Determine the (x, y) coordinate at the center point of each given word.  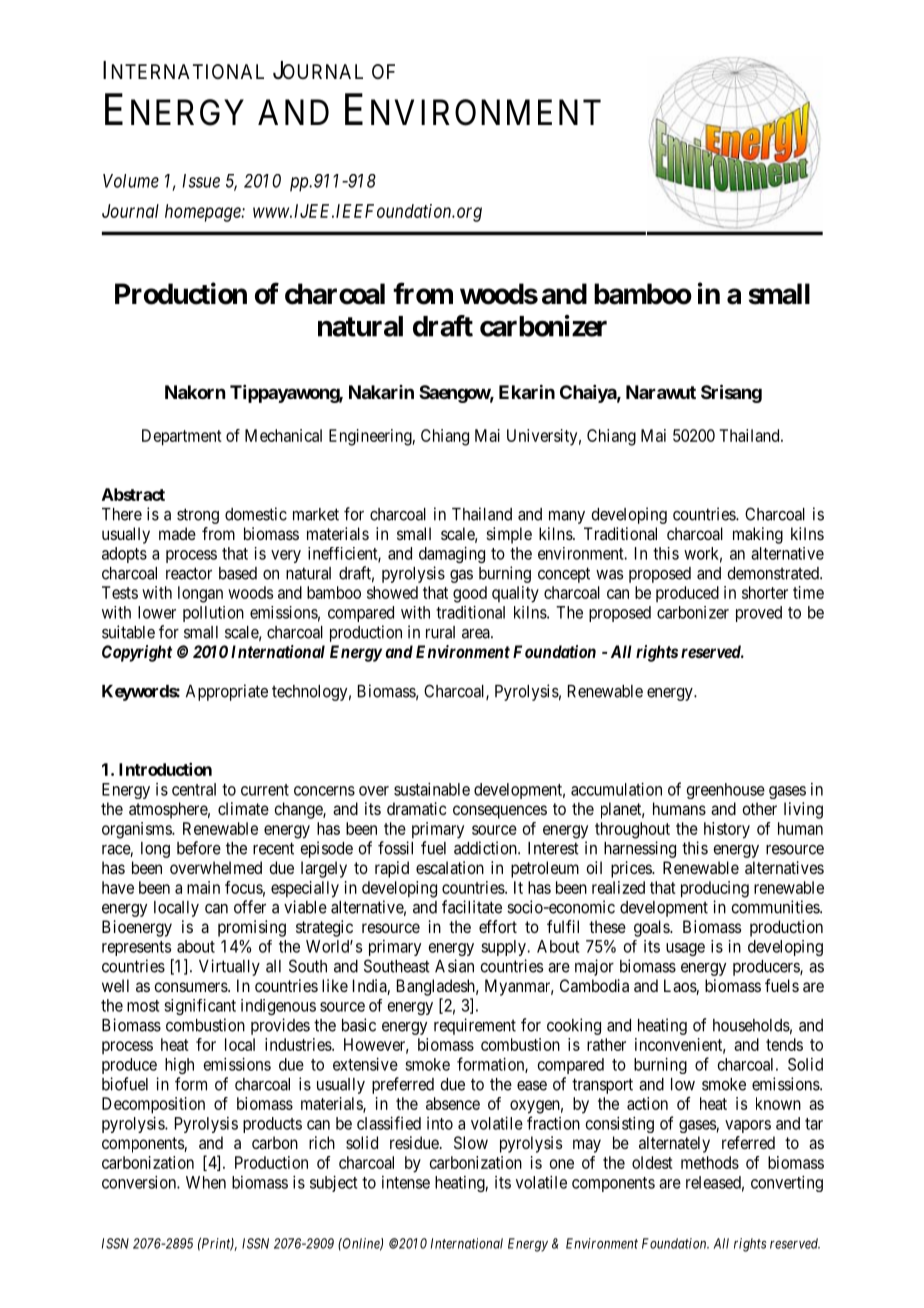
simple (509, 535)
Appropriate (227, 692)
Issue (201, 181)
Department (182, 437)
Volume (131, 181)
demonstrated (774, 573)
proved (759, 614)
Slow (471, 1142)
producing (715, 889)
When (206, 1182)
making (758, 535)
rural (440, 632)
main (203, 887)
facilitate (472, 907)
